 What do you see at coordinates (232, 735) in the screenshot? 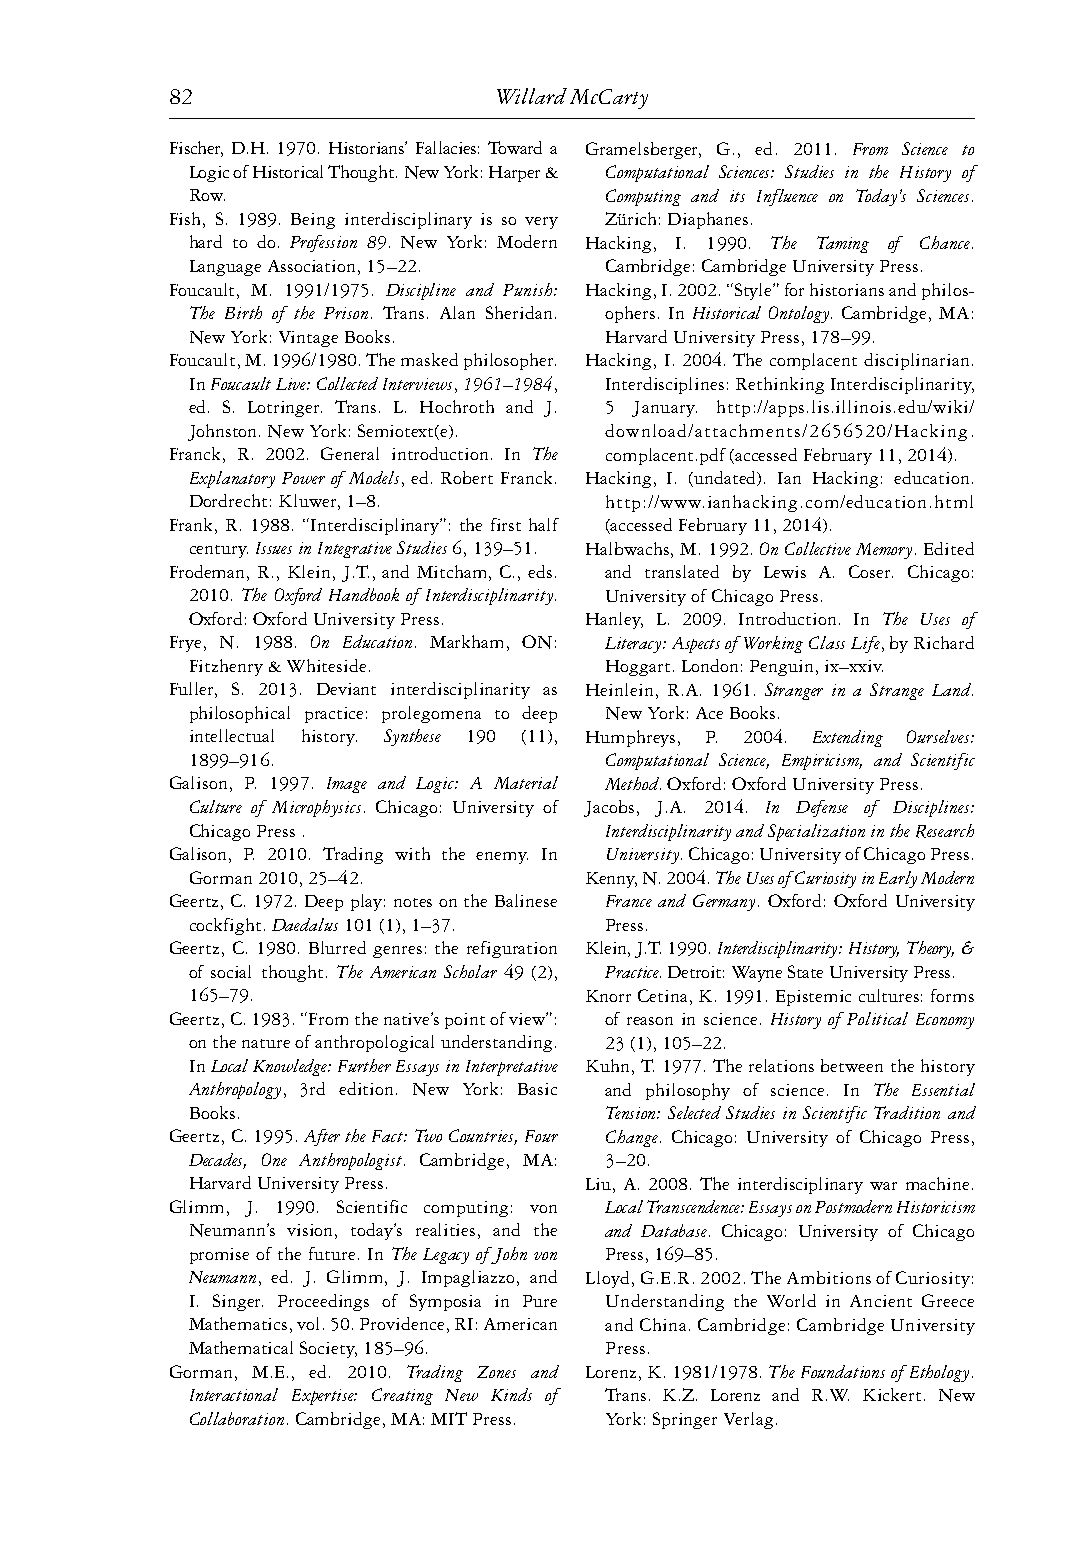
I see `intellectual` at bounding box center [232, 735].
